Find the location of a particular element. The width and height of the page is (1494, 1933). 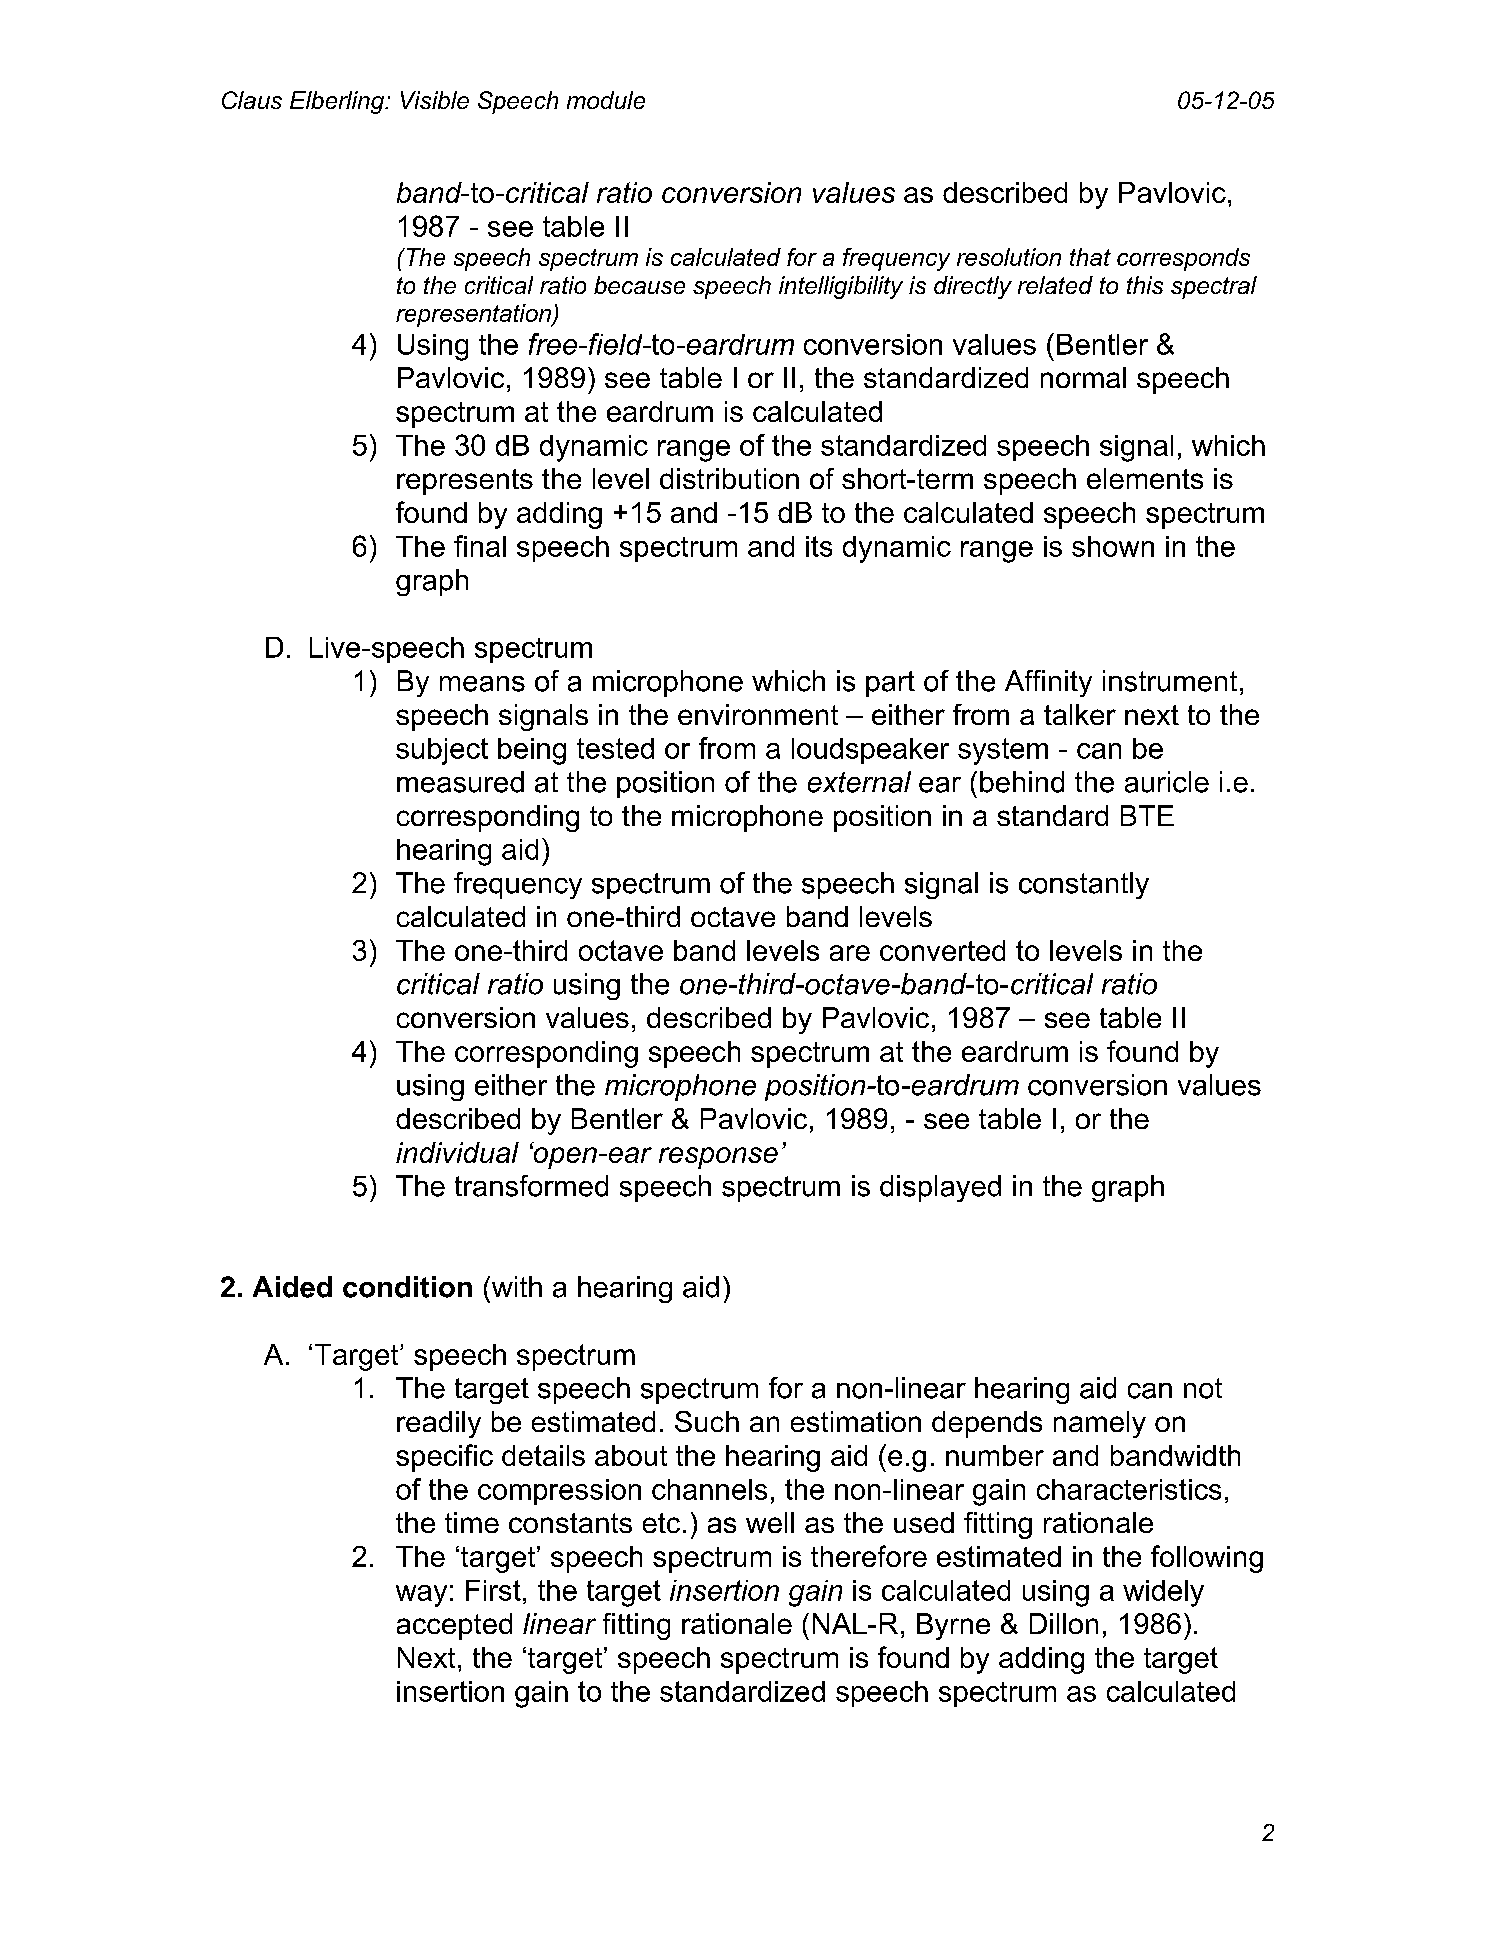

that is located at coordinates (1090, 257).
